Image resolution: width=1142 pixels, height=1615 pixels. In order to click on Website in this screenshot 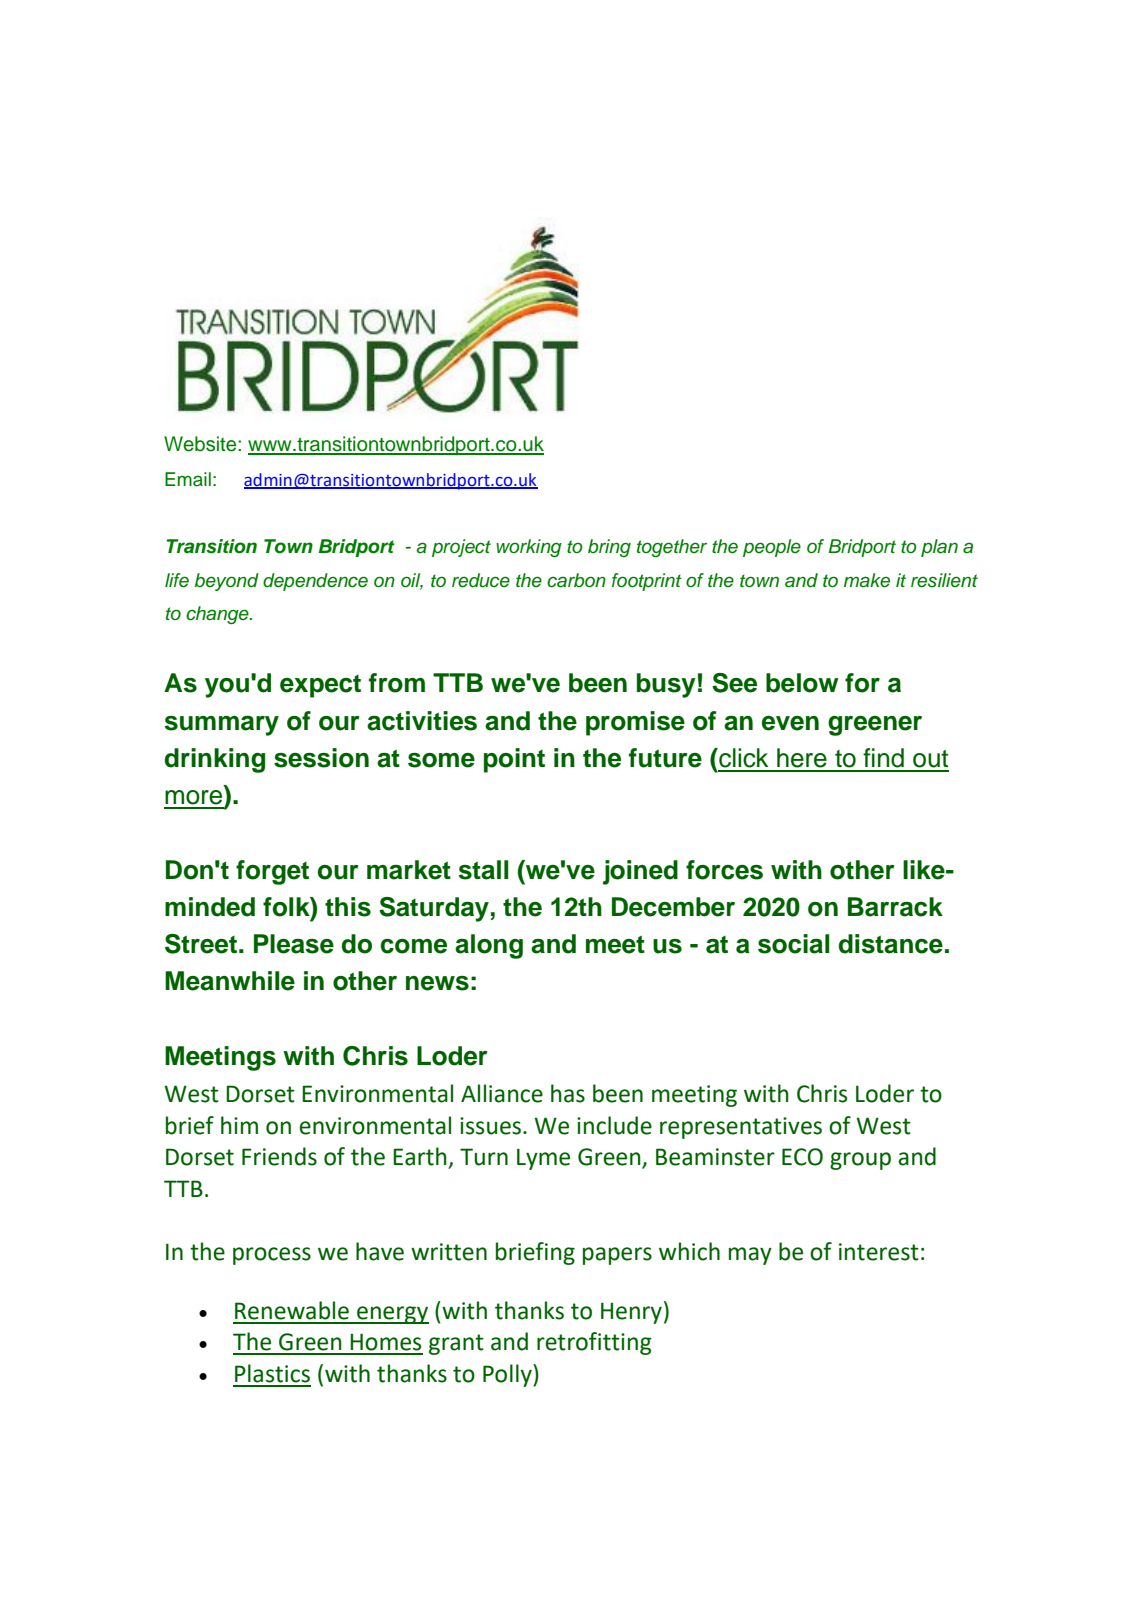, I will do `click(201, 444)`.
